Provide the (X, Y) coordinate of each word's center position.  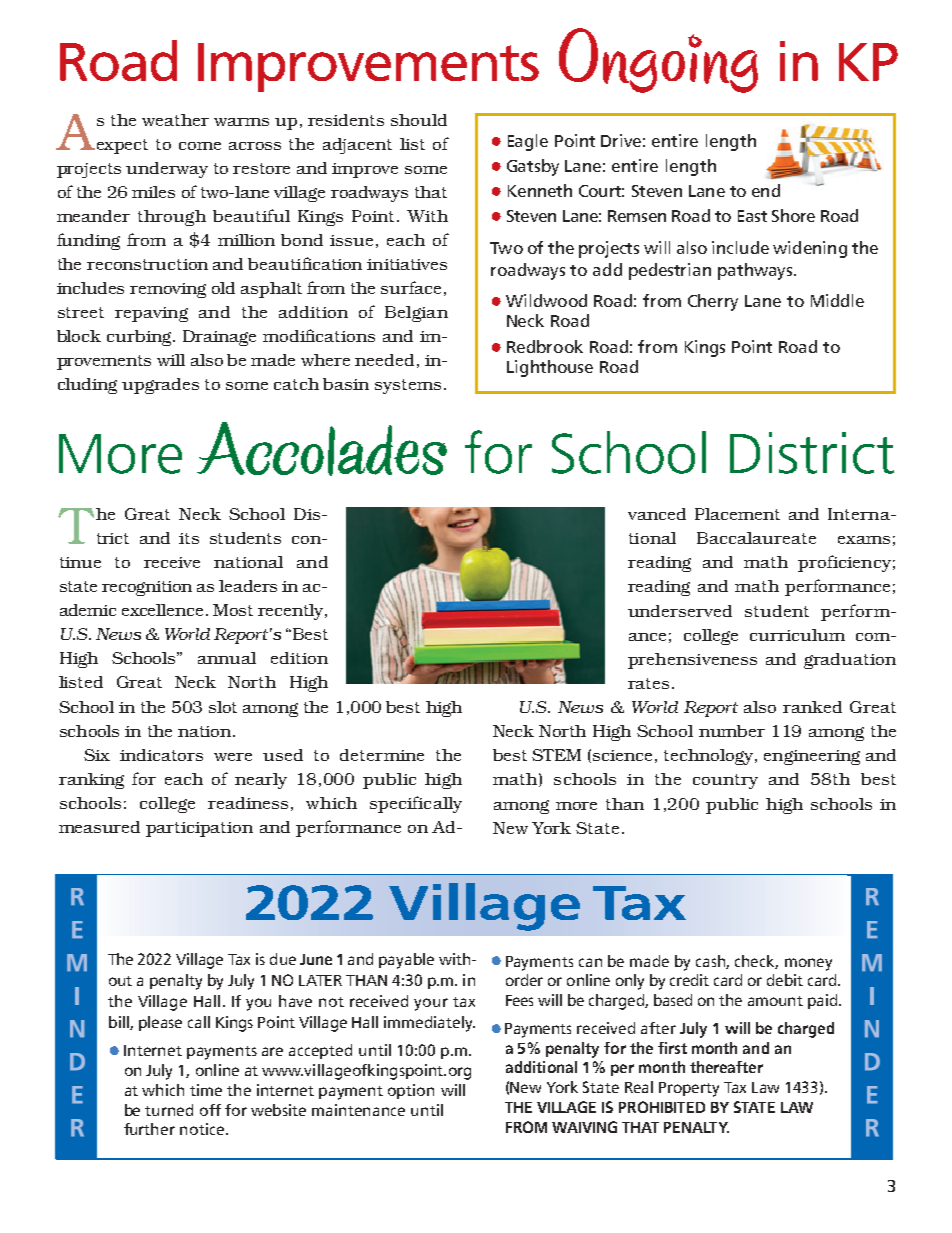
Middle (837, 300)
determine (382, 755)
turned (169, 1110)
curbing (140, 338)
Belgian (416, 314)
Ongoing (658, 60)
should (419, 120)
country (725, 781)
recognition (147, 588)
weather (175, 120)
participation (199, 829)
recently (292, 612)
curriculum (797, 635)
